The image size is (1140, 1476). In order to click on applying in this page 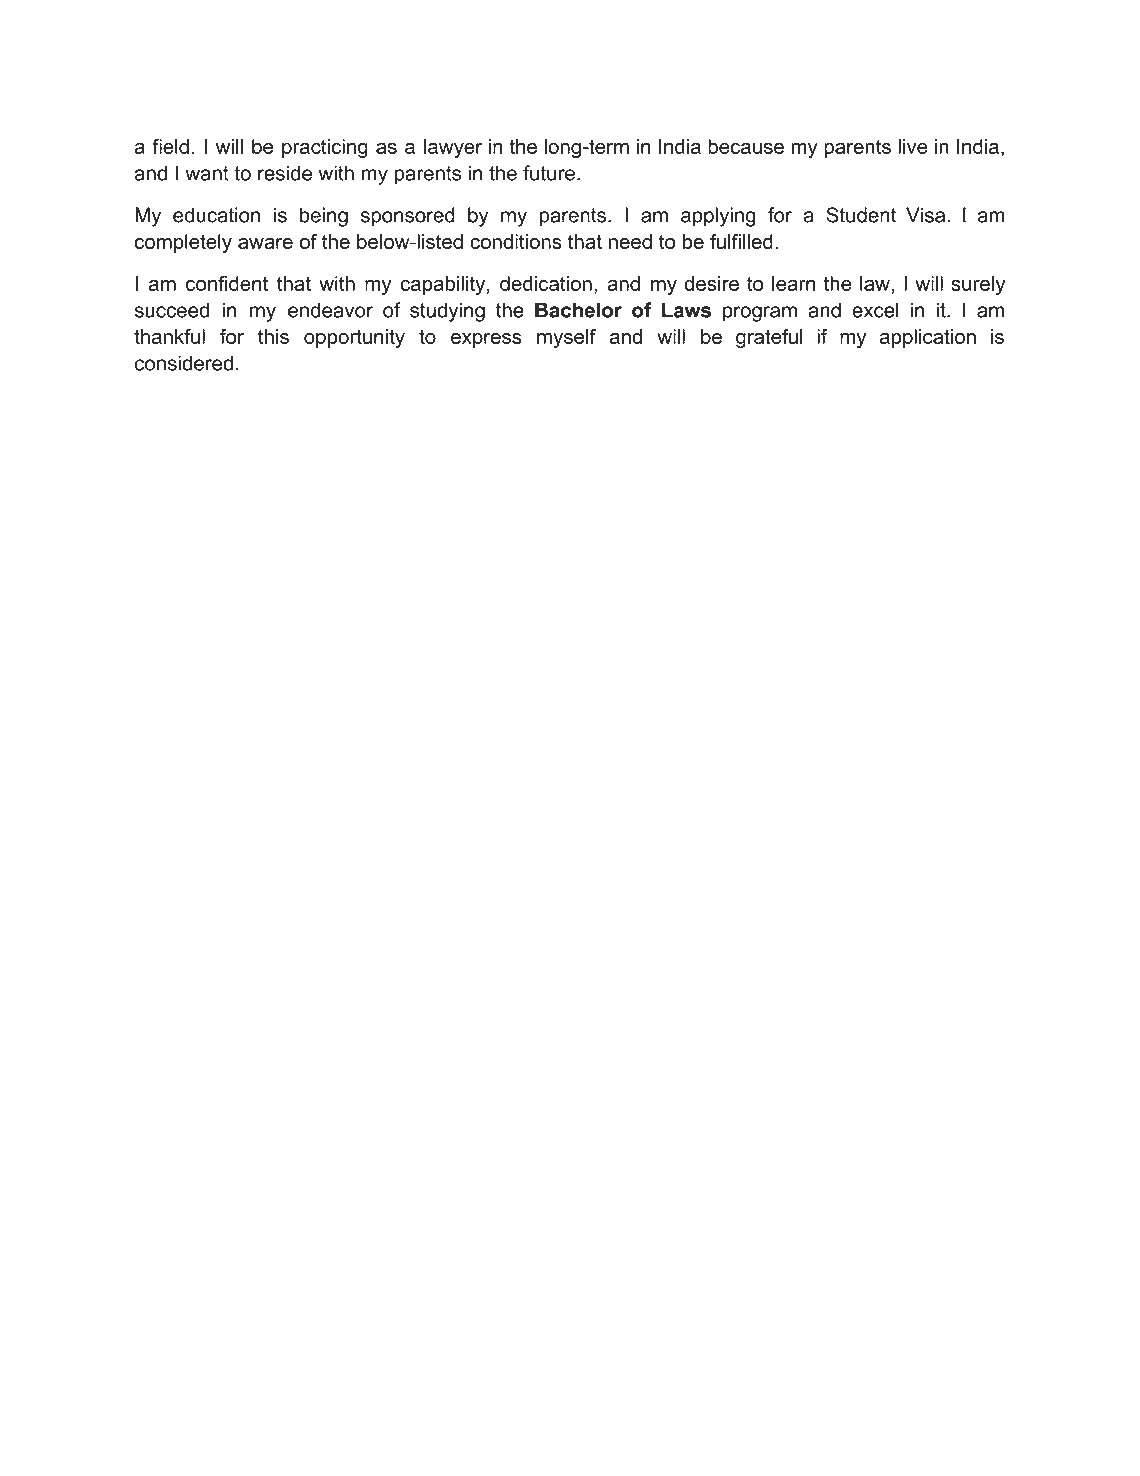, I will do `click(718, 217)`.
